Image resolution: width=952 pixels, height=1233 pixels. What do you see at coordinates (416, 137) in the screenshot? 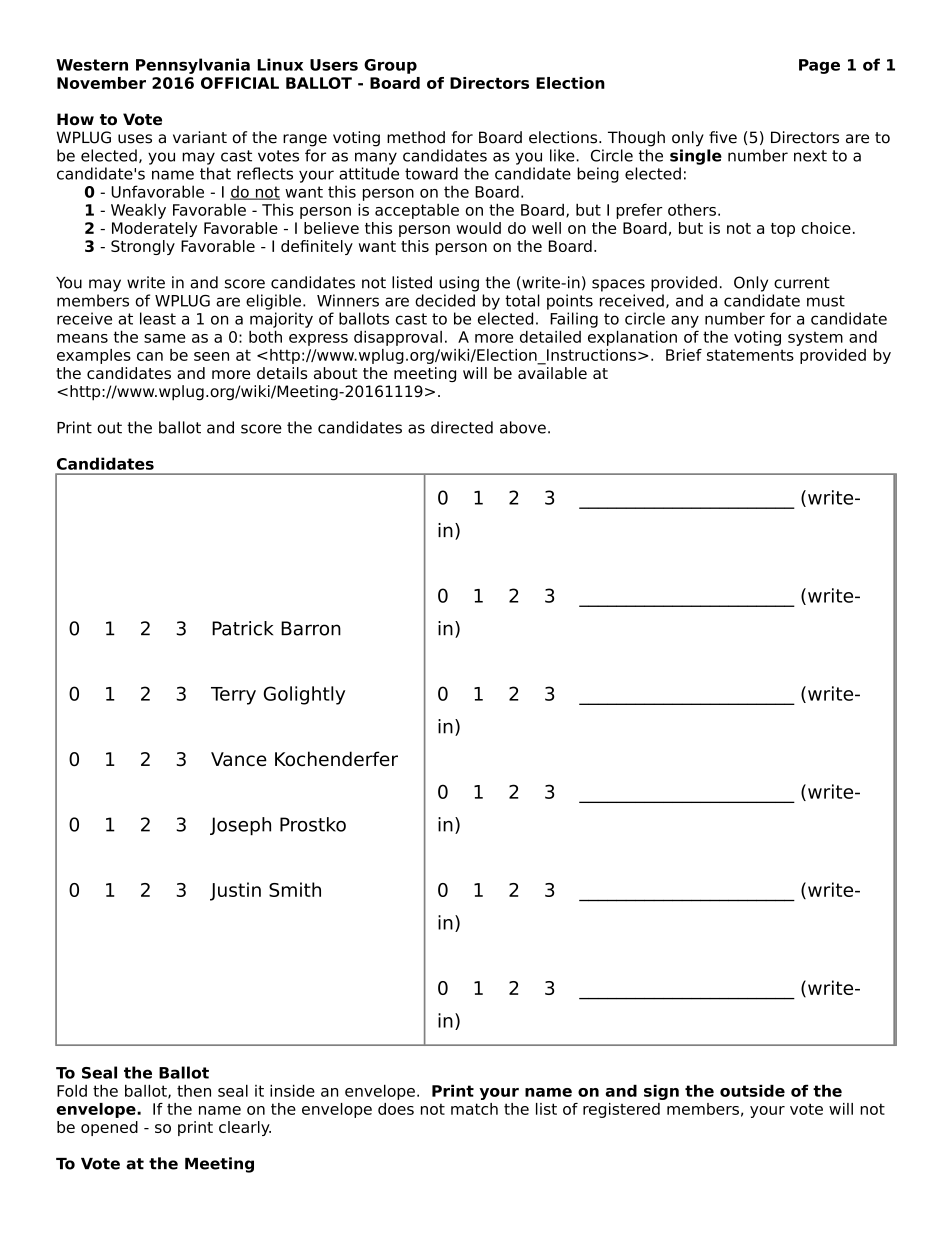
I see `method` at bounding box center [416, 137].
